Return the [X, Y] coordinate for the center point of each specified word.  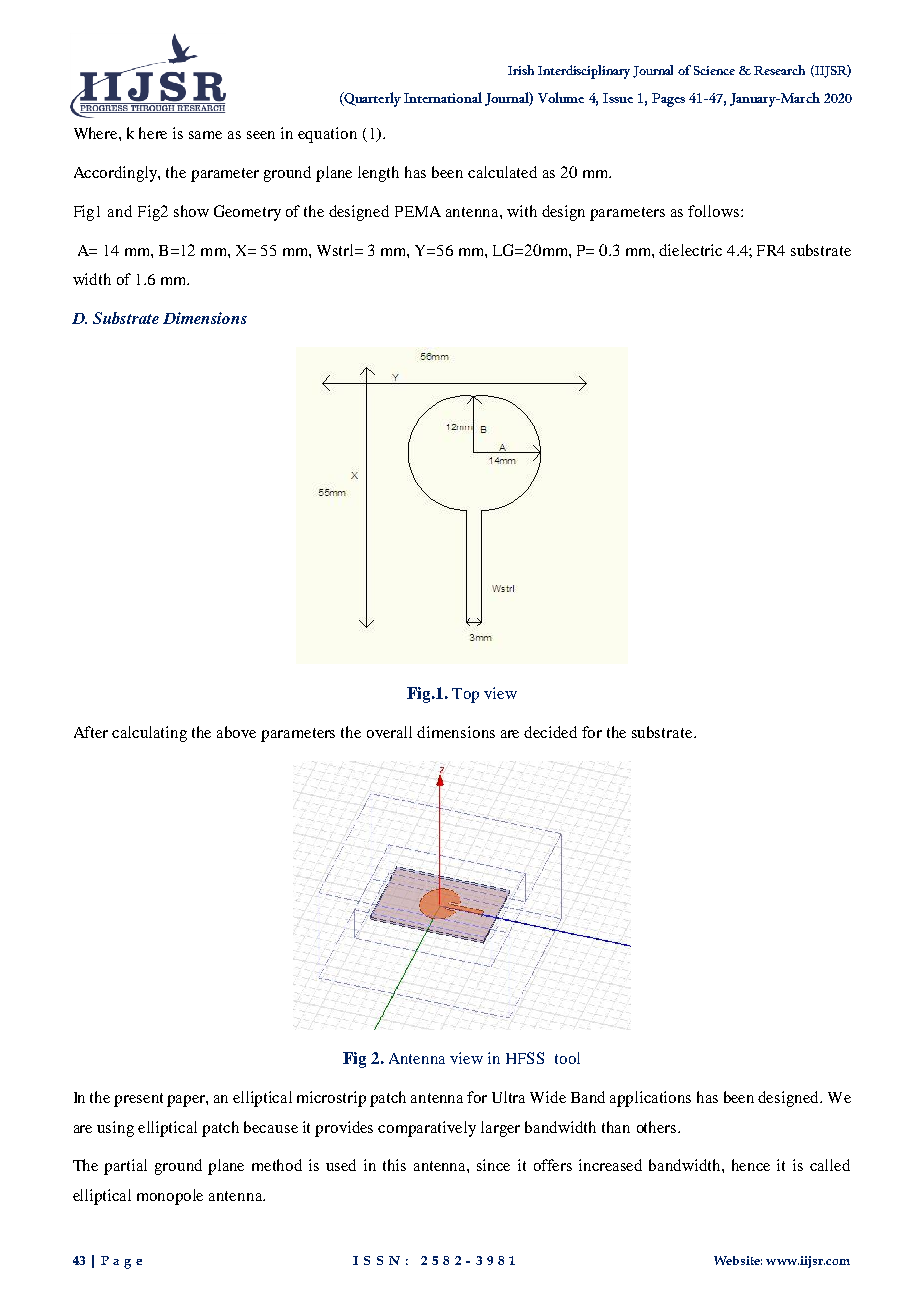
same [205, 135]
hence [751, 1165]
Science [714, 70]
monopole [170, 1197]
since [493, 1165]
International [443, 97]
